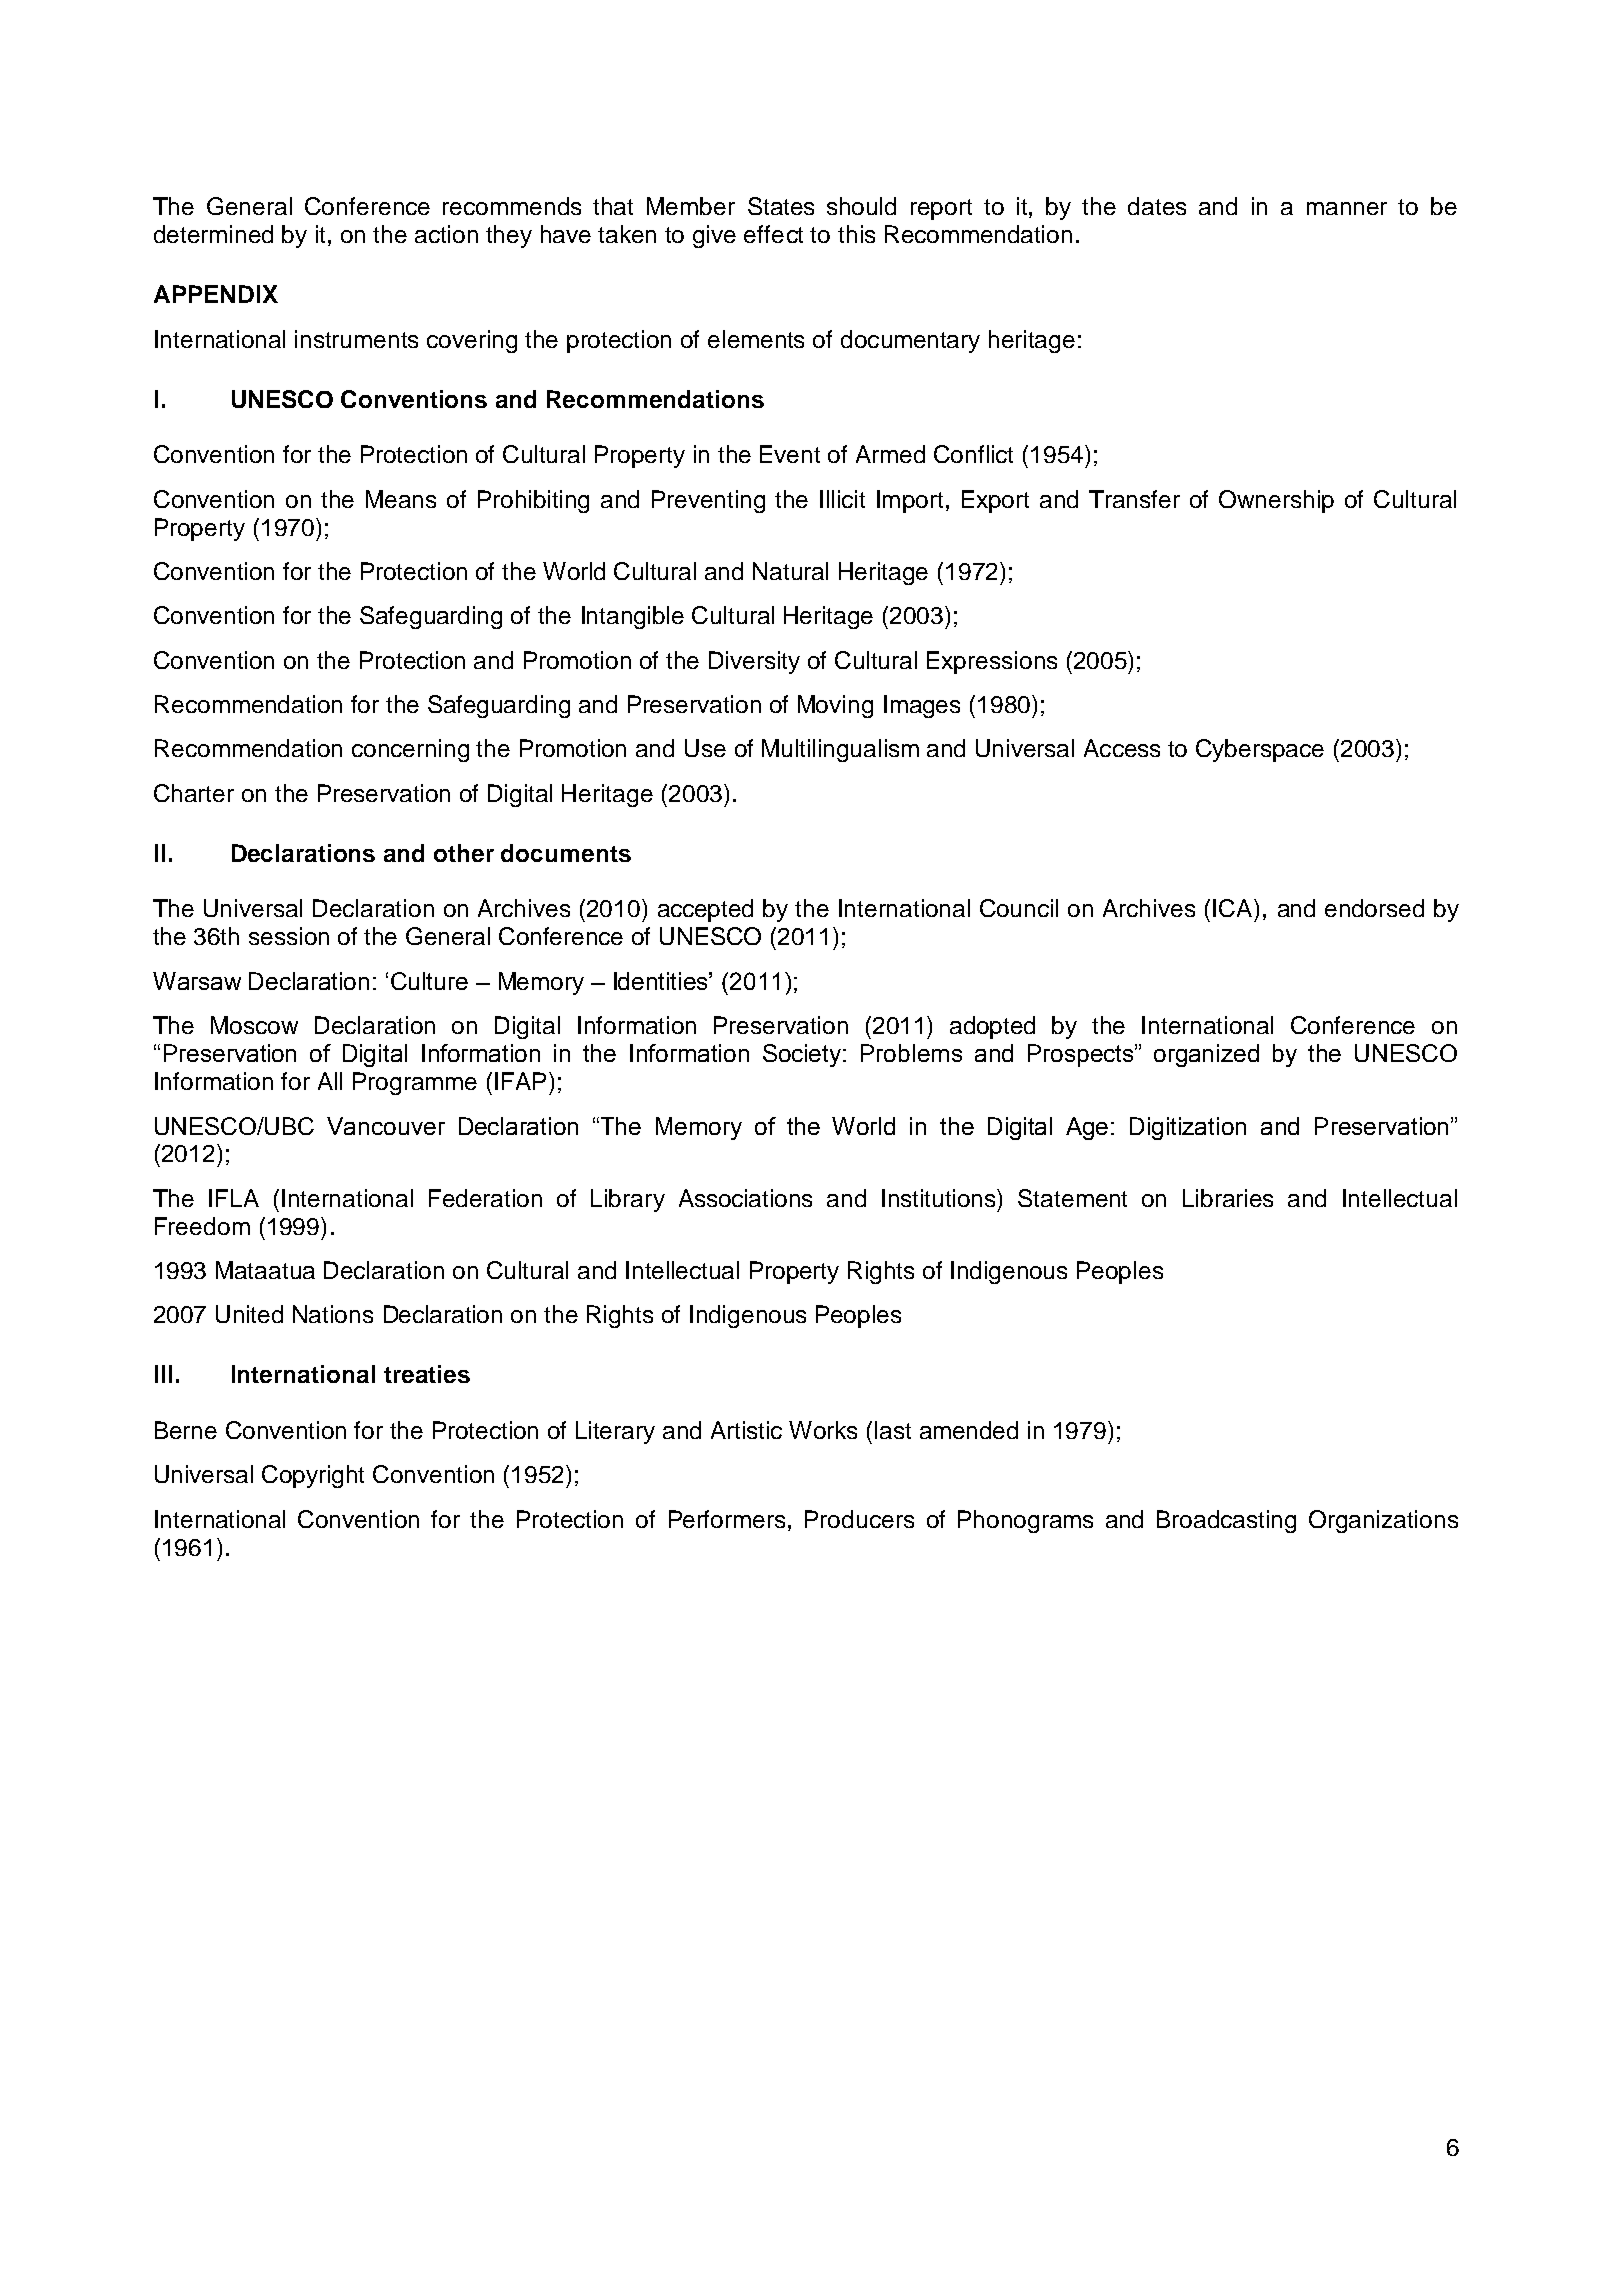  What do you see at coordinates (213, 234) in the image?
I see `determined` at bounding box center [213, 234].
